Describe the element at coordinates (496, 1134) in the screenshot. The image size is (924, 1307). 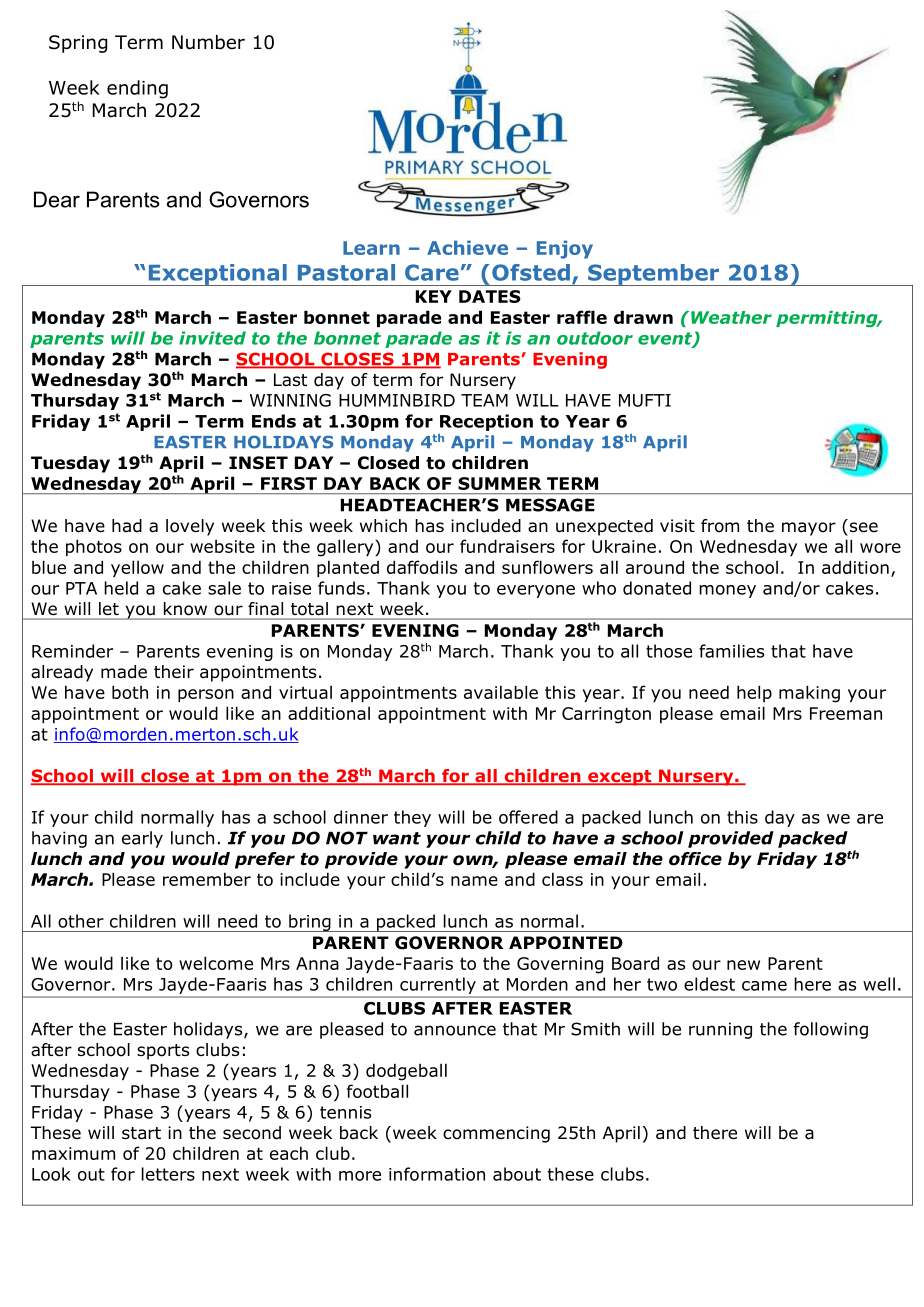
I see `commencing` at that location.
